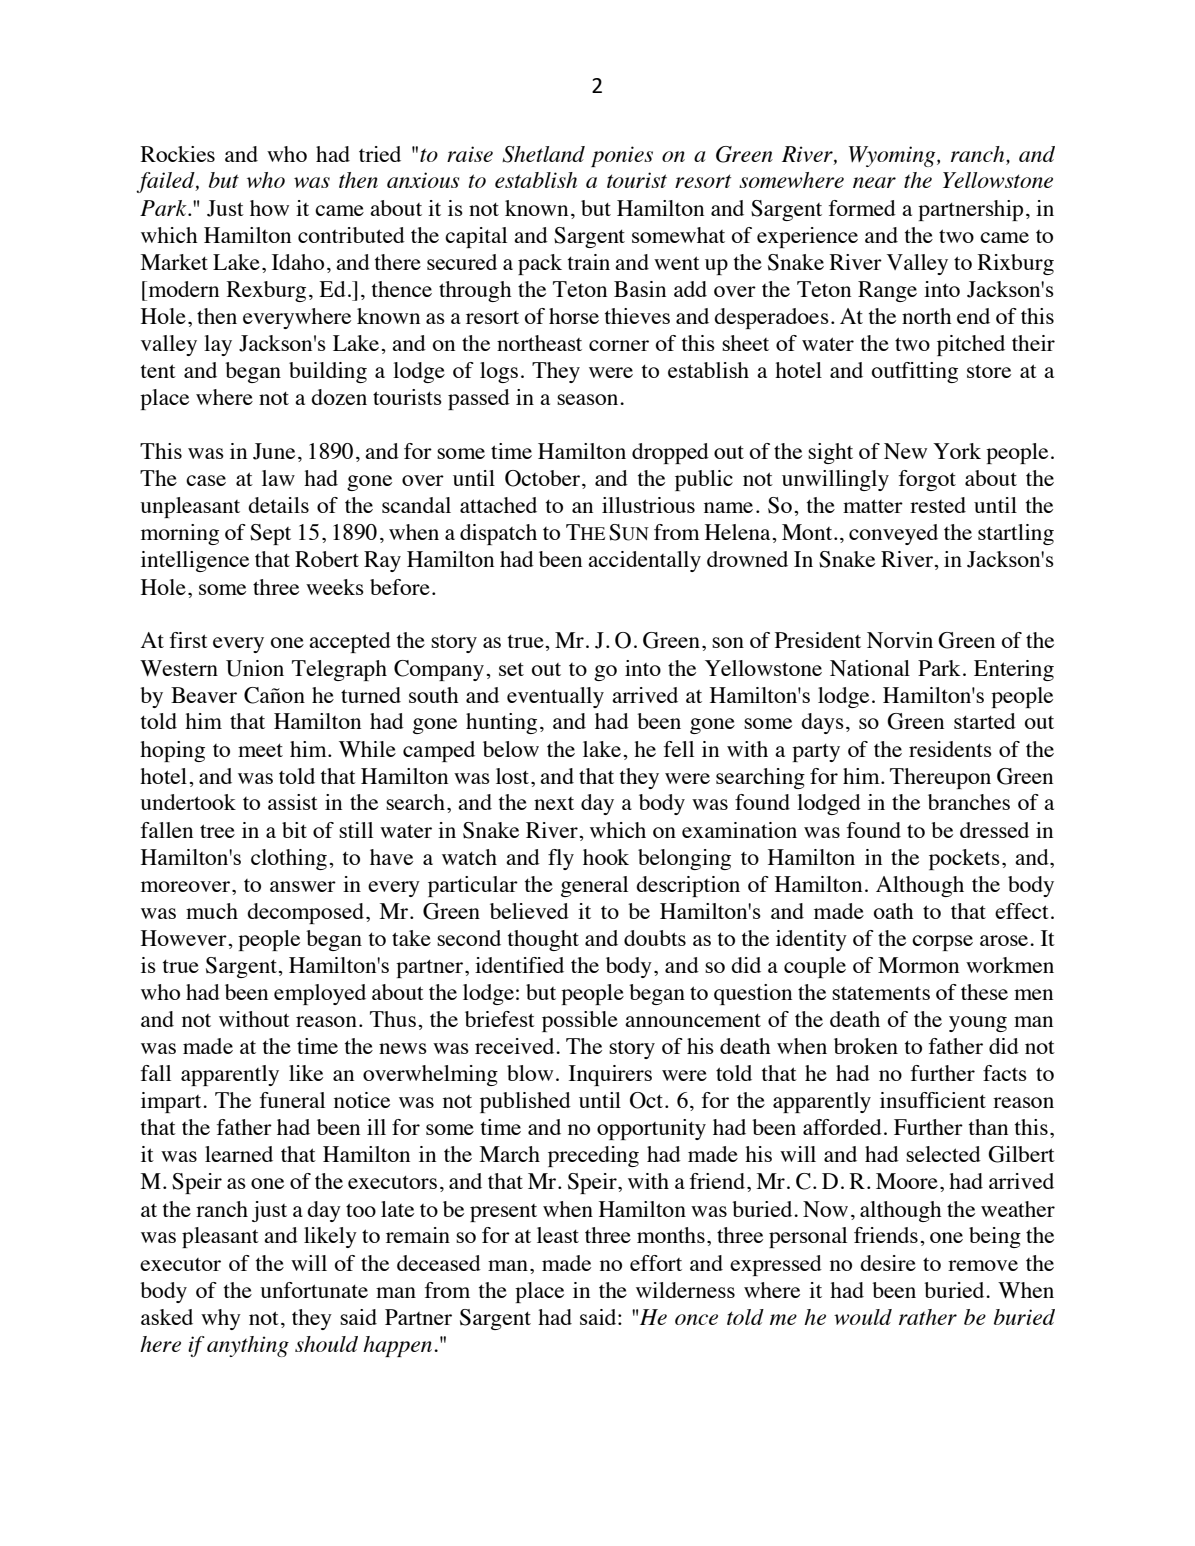 The image size is (1195, 1546). What do you see at coordinates (928, 1317) in the screenshot?
I see `rather` at bounding box center [928, 1317].
